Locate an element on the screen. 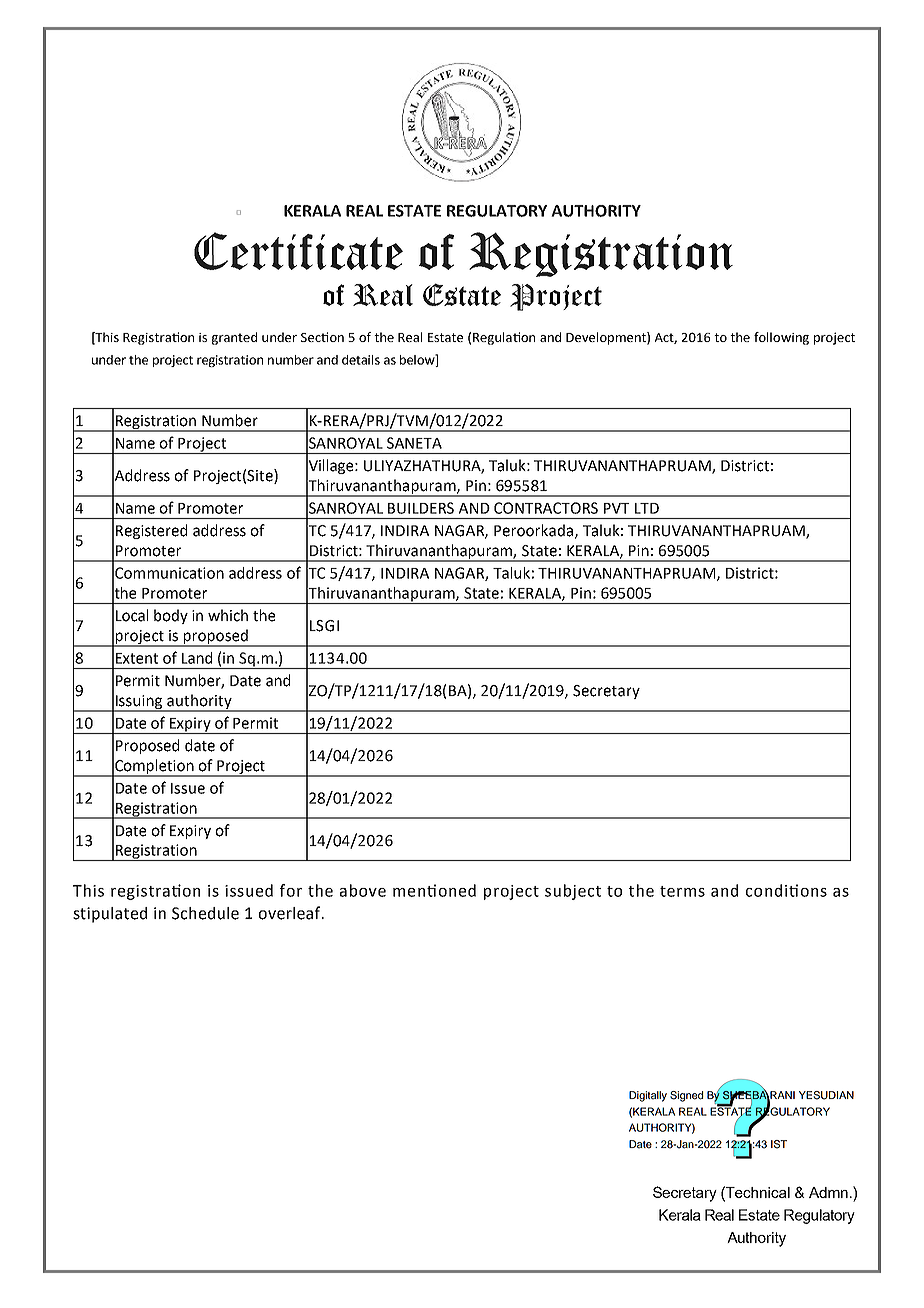  condi is located at coordinates (768, 890).
